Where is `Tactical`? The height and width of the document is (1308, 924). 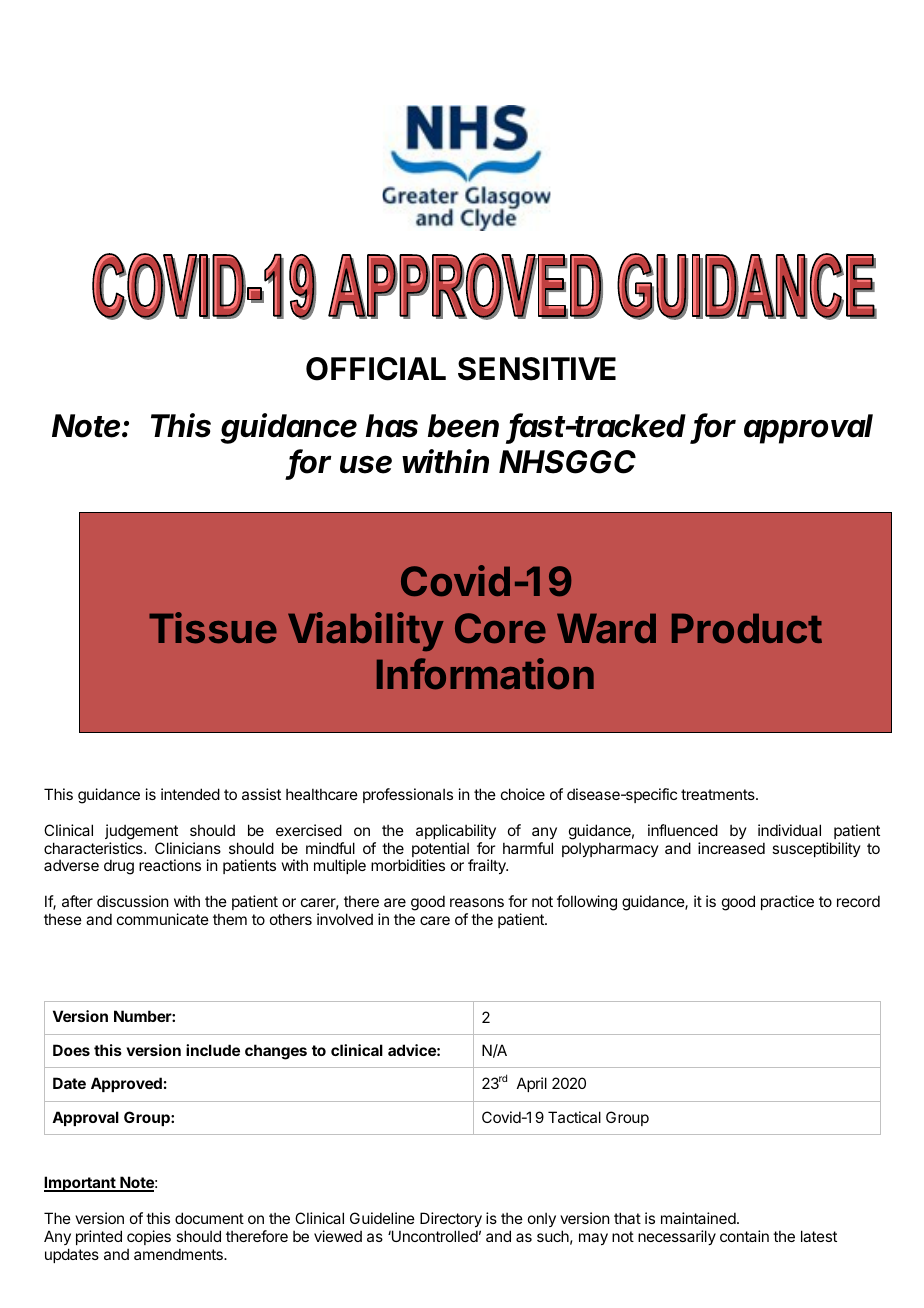 Tactical is located at coordinates (574, 1117).
